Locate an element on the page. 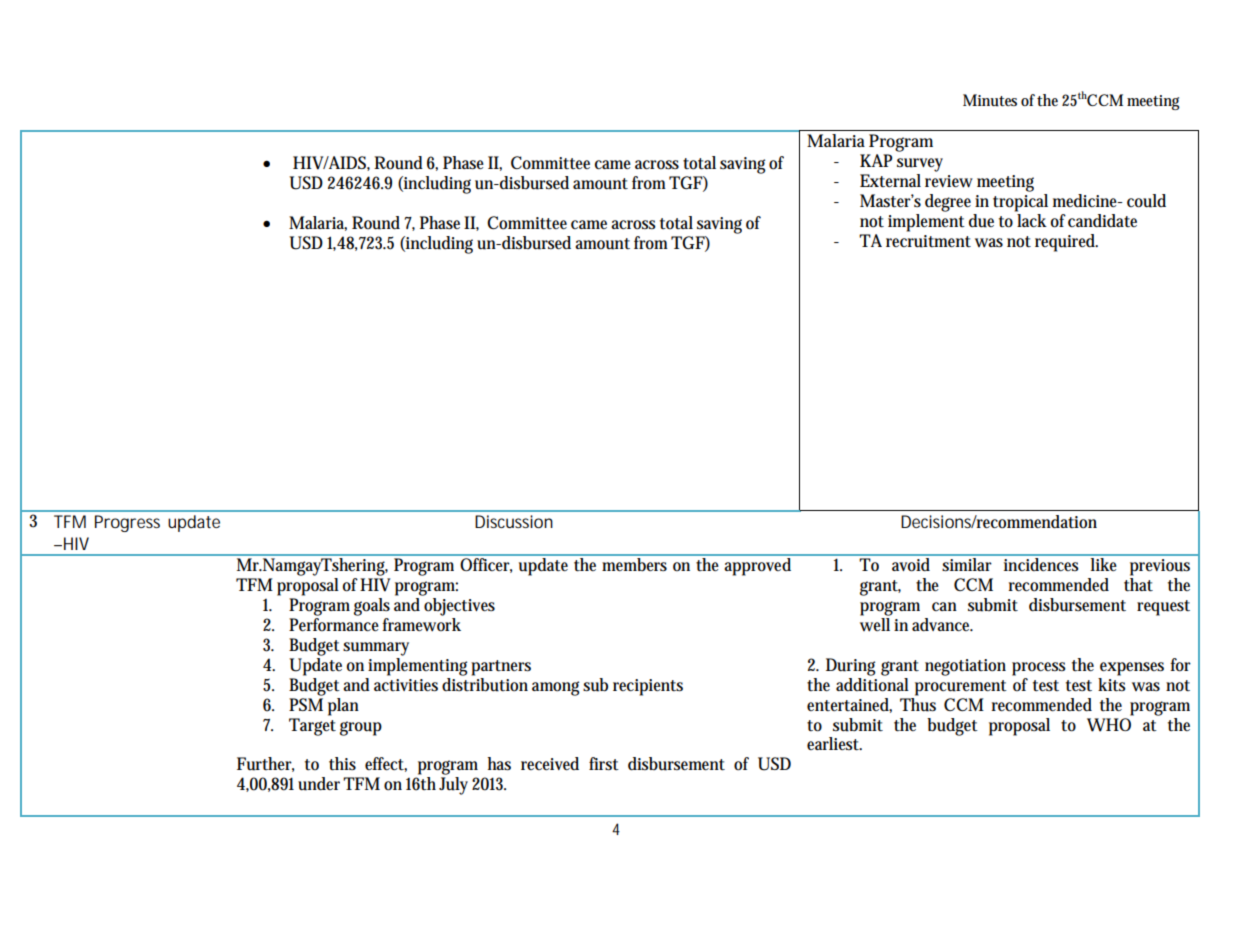 The image size is (1233, 952). that is located at coordinates (1138, 585).
